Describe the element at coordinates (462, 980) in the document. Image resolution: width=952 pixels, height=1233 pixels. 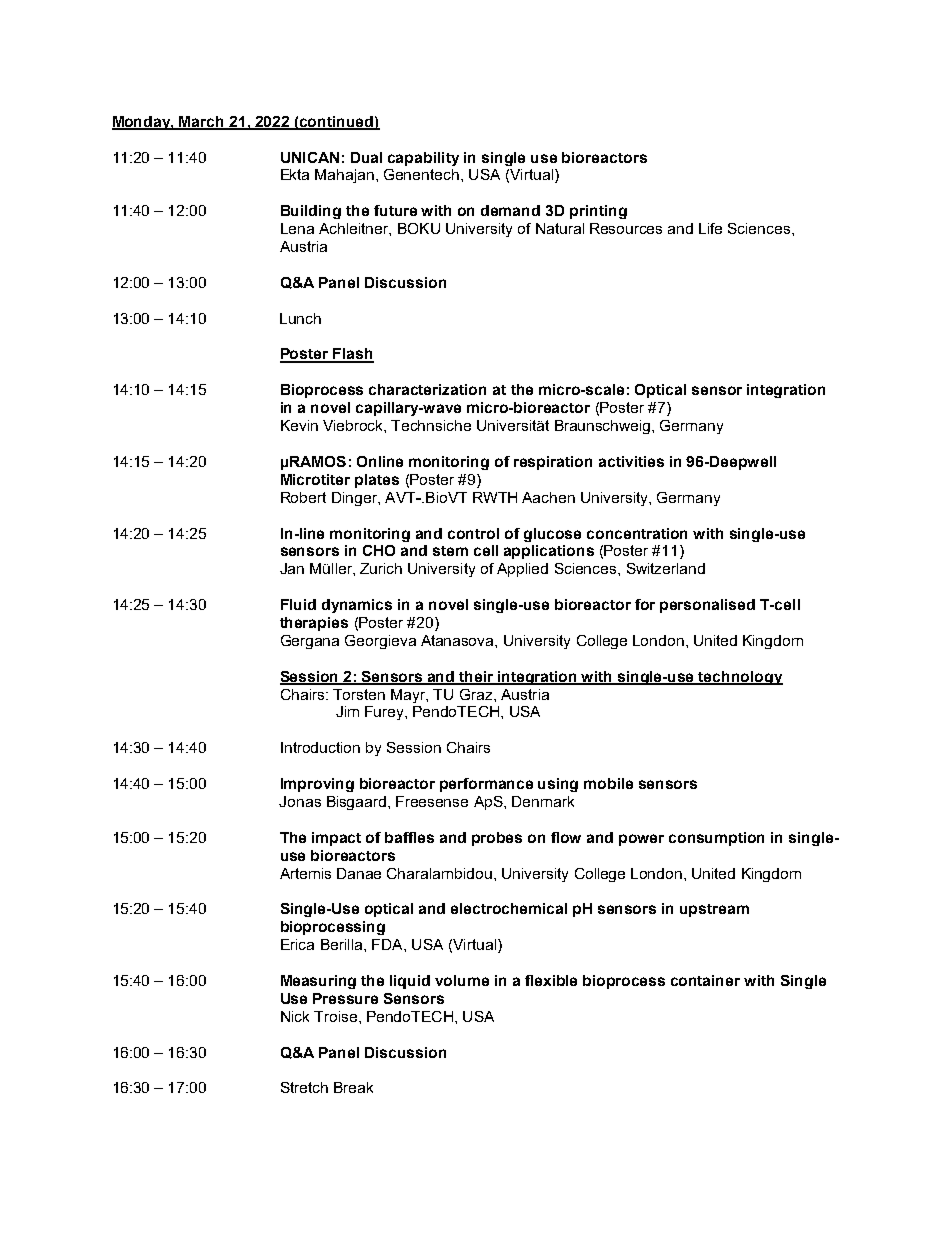
I see `volume` at that location.
